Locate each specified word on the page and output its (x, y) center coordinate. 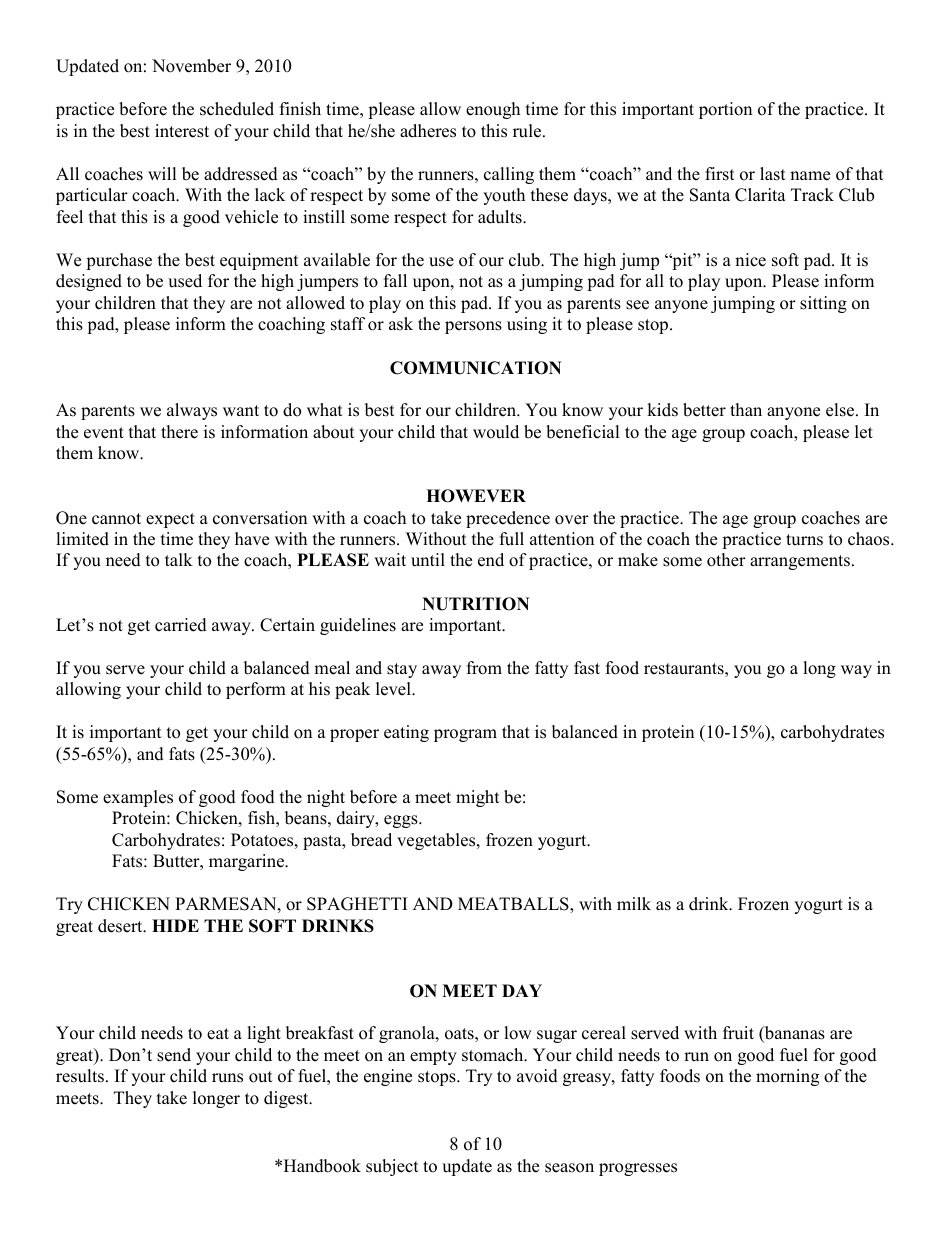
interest (182, 131)
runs (227, 1078)
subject (392, 1167)
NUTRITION (476, 604)
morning (787, 1077)
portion (725, 110)
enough (493, 110)
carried (181, 625)
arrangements (800, 562)
